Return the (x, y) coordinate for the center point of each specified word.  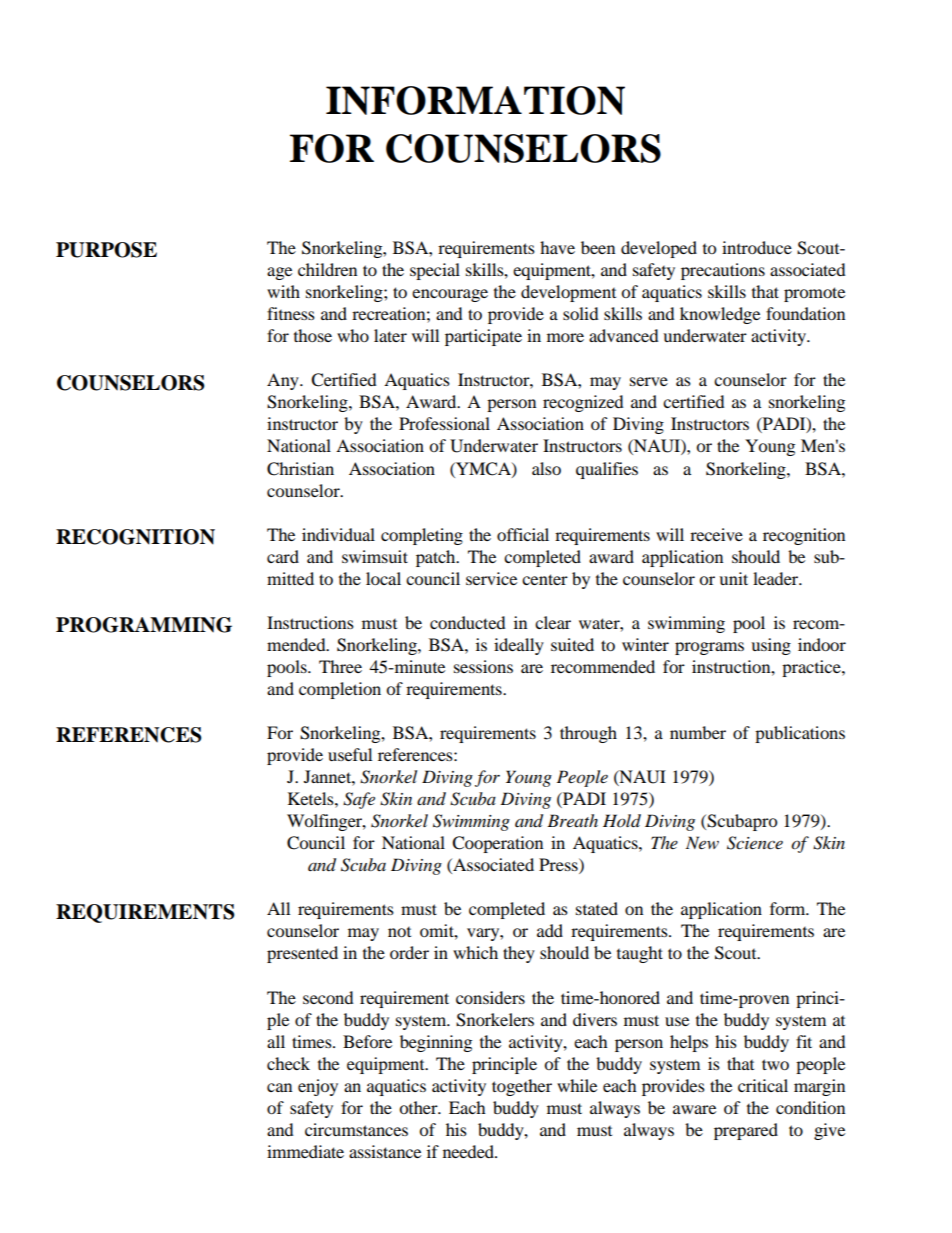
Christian (300, 469)
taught (640, 954)
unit (733, 578)
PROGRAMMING (144, 625)
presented (302, 954)
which (475, 952)
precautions (723, 271)
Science (755, 843)
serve (649, 381)
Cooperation (497, 844)
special (435, 271)
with (283, 291)
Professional (444, 423)
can (279, 1087)
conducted (468, 622)
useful (350, 754)
